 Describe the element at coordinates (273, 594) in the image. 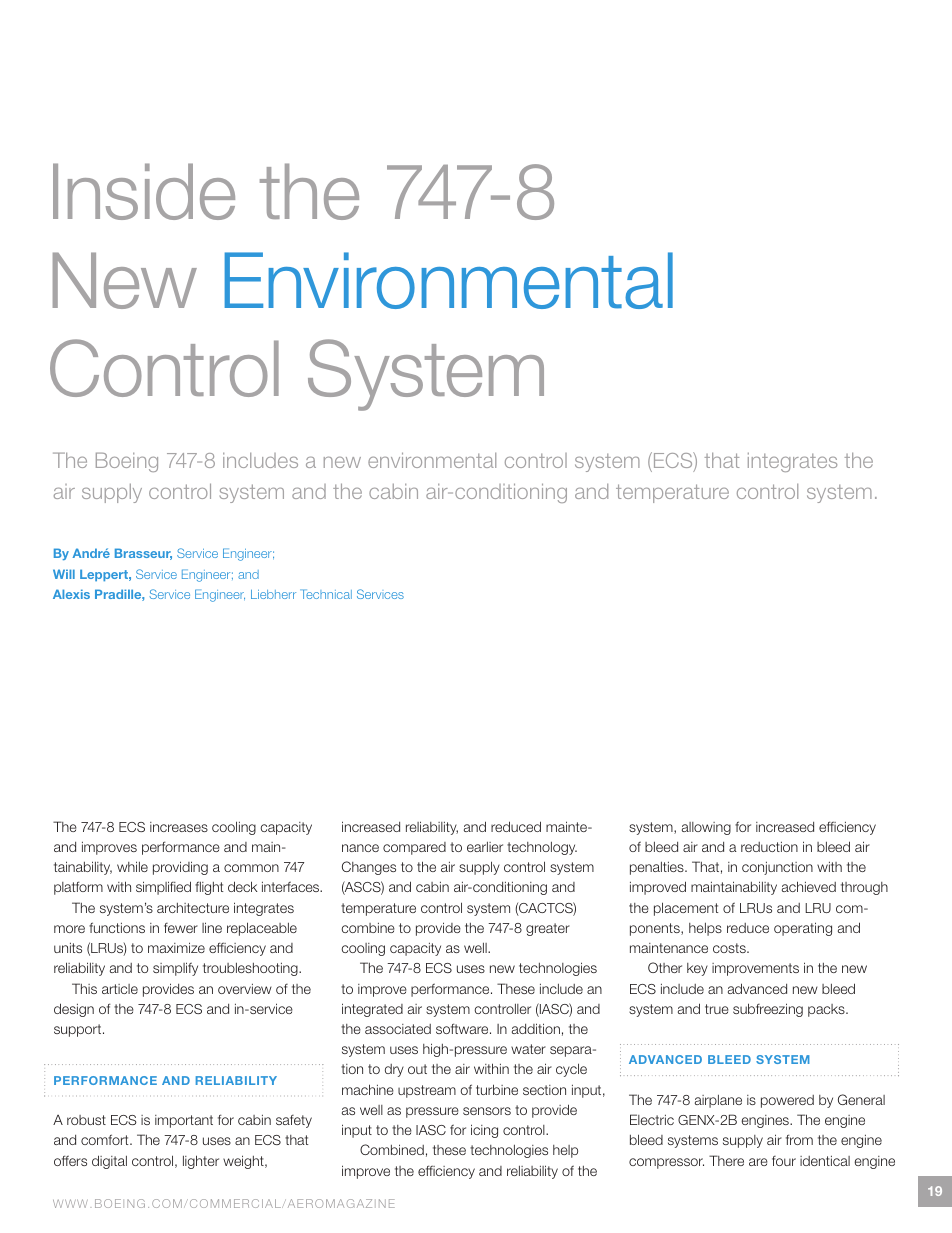

I see `Liebherr` at that location.
